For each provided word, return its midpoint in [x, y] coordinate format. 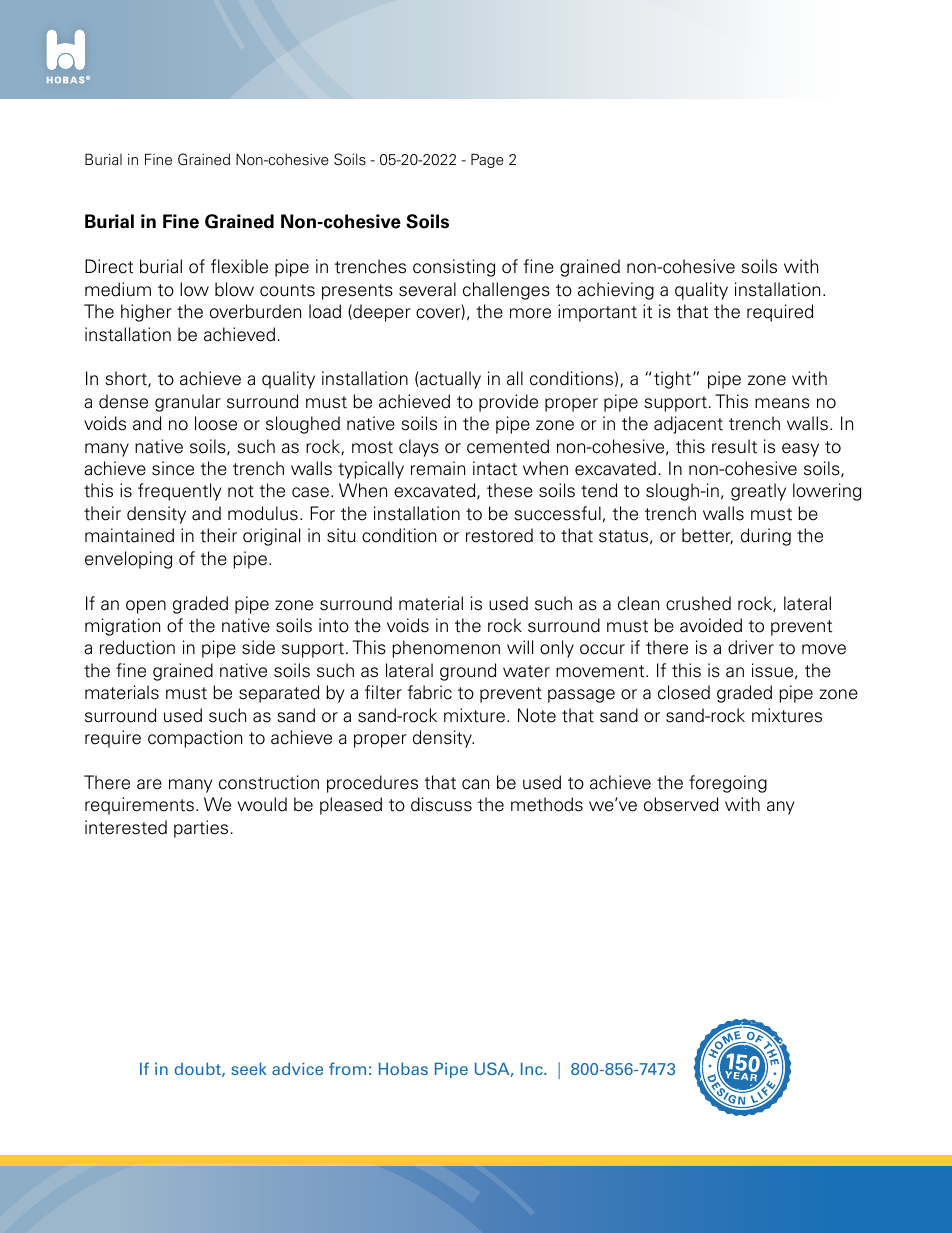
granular [188, 403]
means [782, 403]
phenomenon [446, 649]
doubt [199, 1069]
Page [487, 160]
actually [450, 380]
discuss [441, 804]
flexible [239, 266]
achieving [616, 291]
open [146, 607]
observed [681, 804]
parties [201, 829]
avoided [711, 625]
